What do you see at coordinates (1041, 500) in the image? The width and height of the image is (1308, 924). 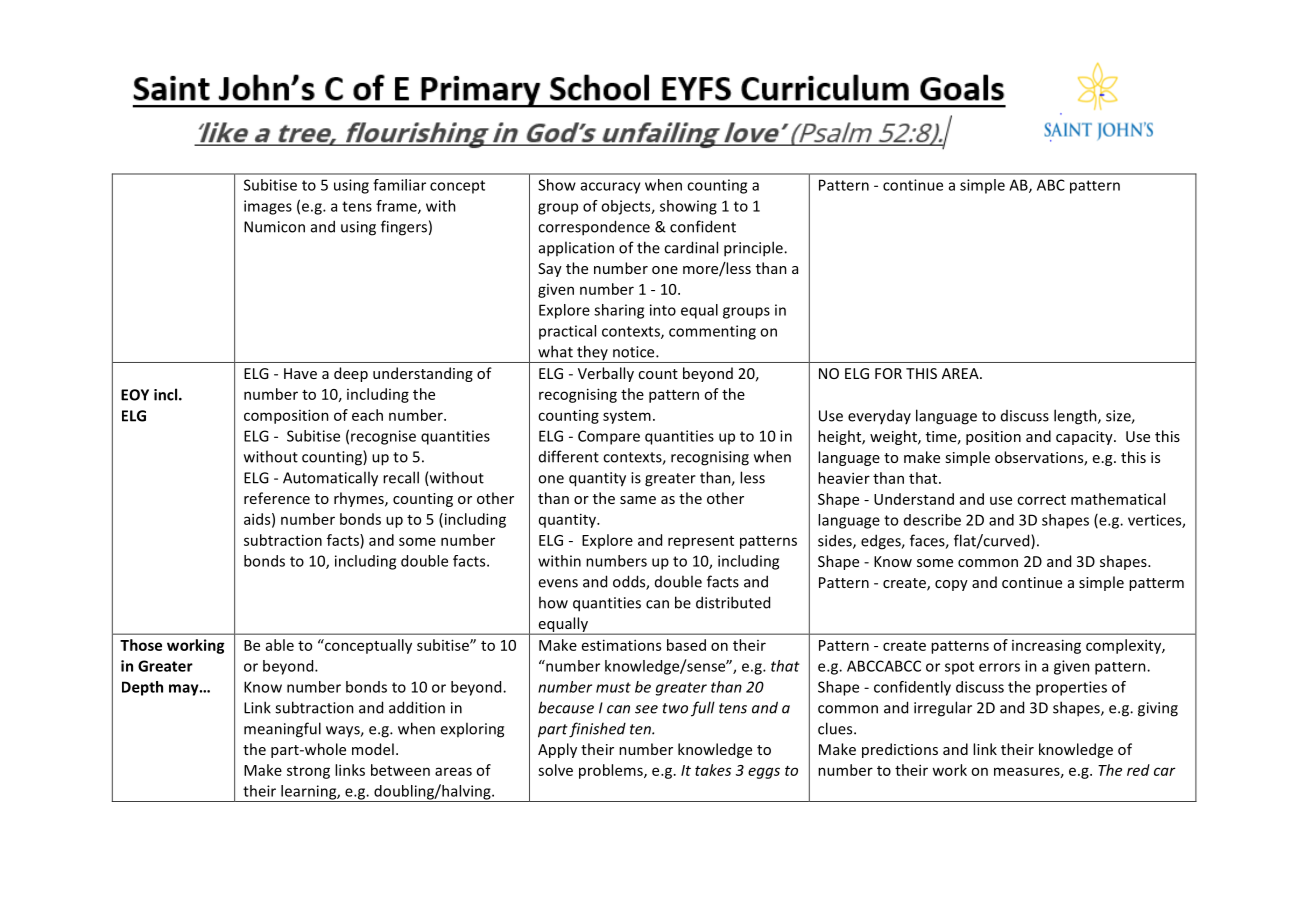 I see `correct` at bounding box center [1041, 500].
